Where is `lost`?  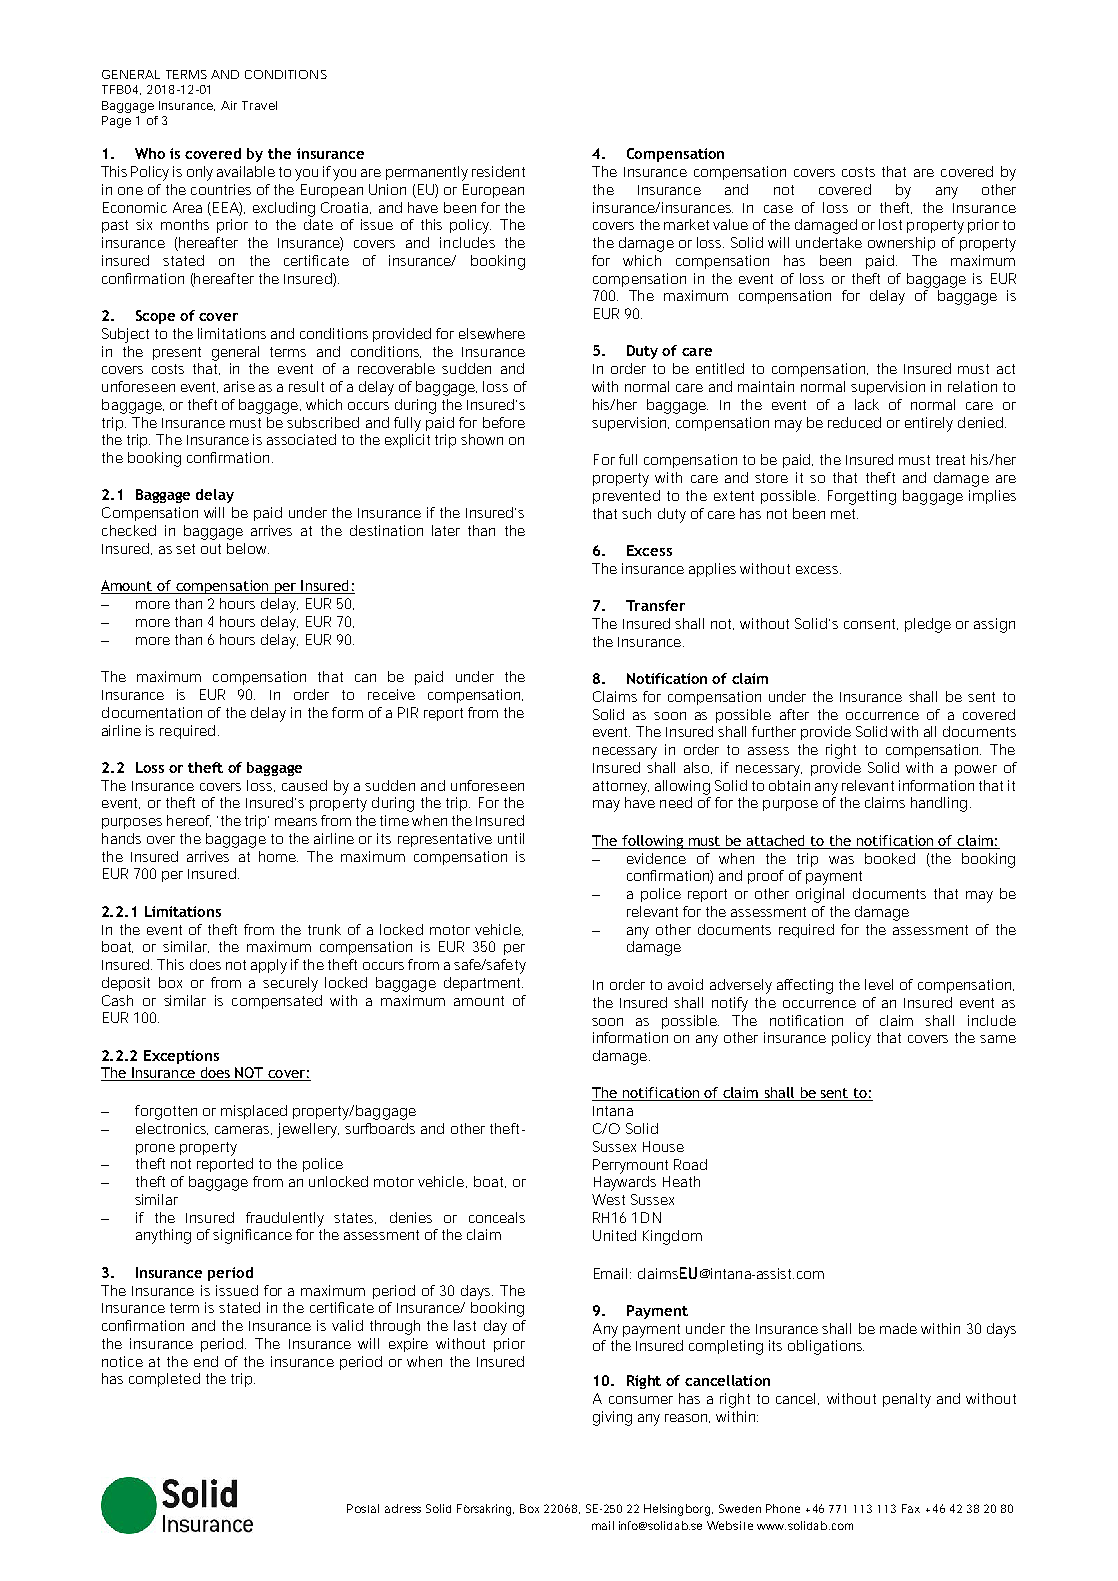
lost is located at coordinates (890, 224).
